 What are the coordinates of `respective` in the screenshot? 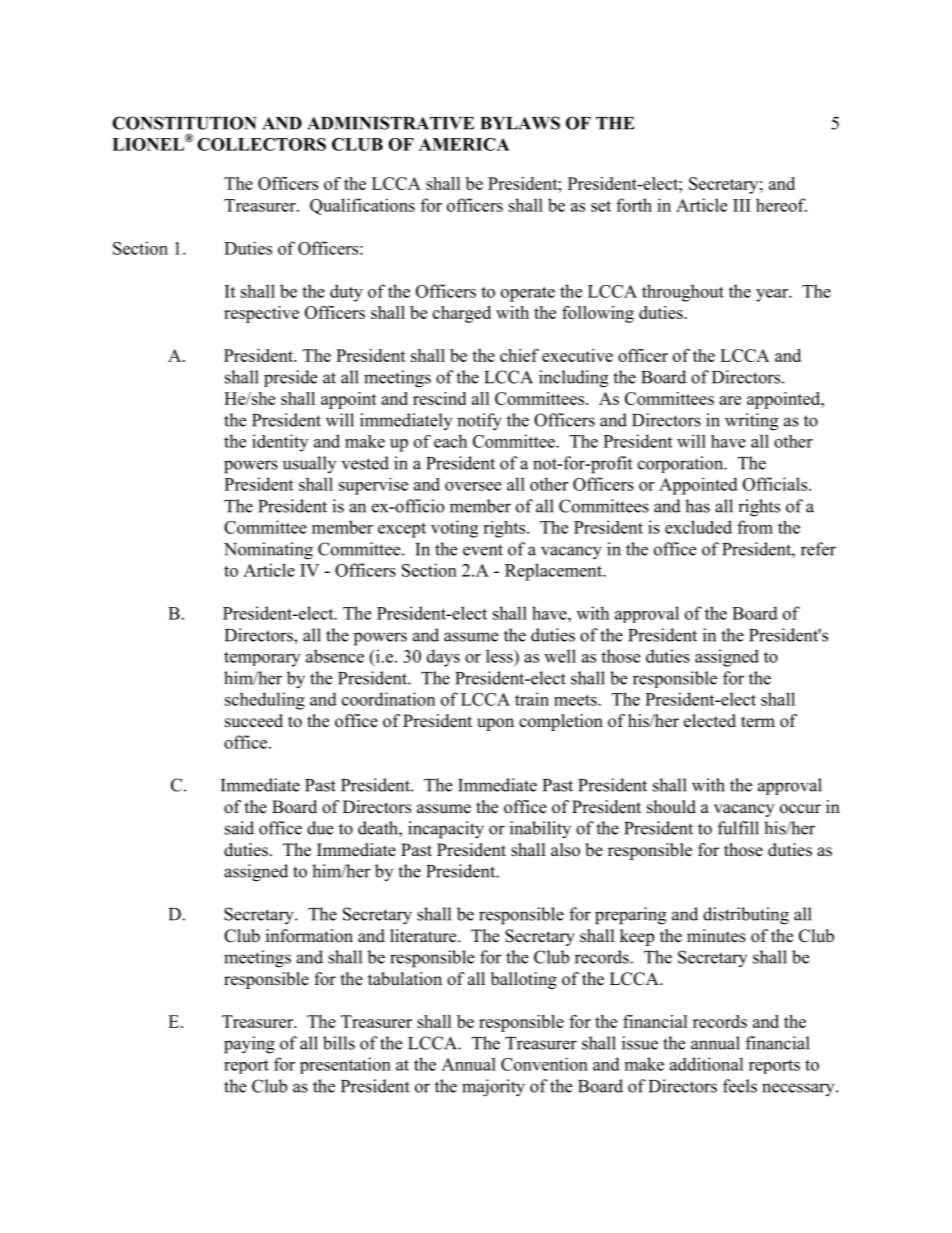 It's located at (261, 314).
